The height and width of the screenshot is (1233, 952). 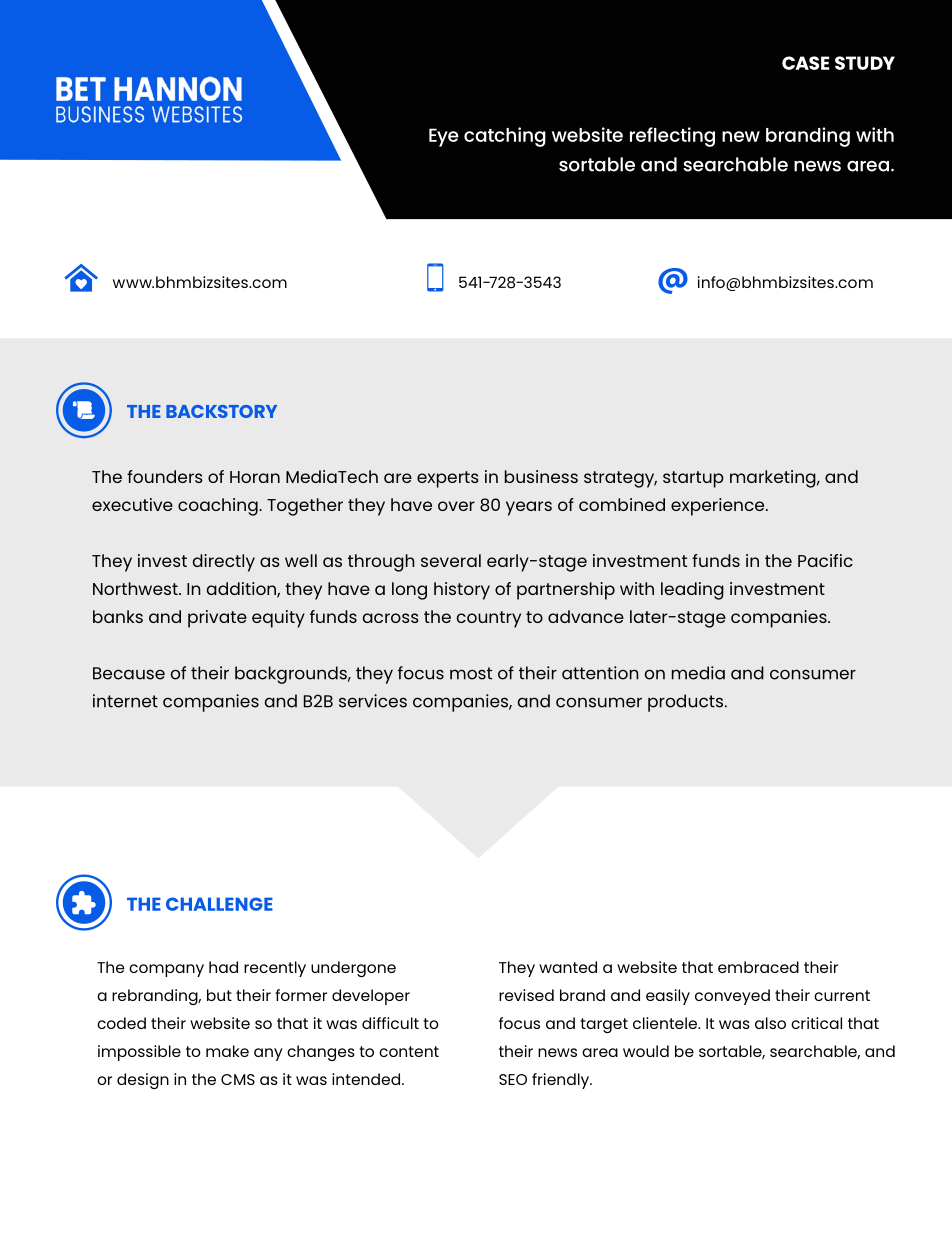 What do you see at coordinates (227, 1051) in the screenshot?
I see `make` at bounding box center [227, 1051].
